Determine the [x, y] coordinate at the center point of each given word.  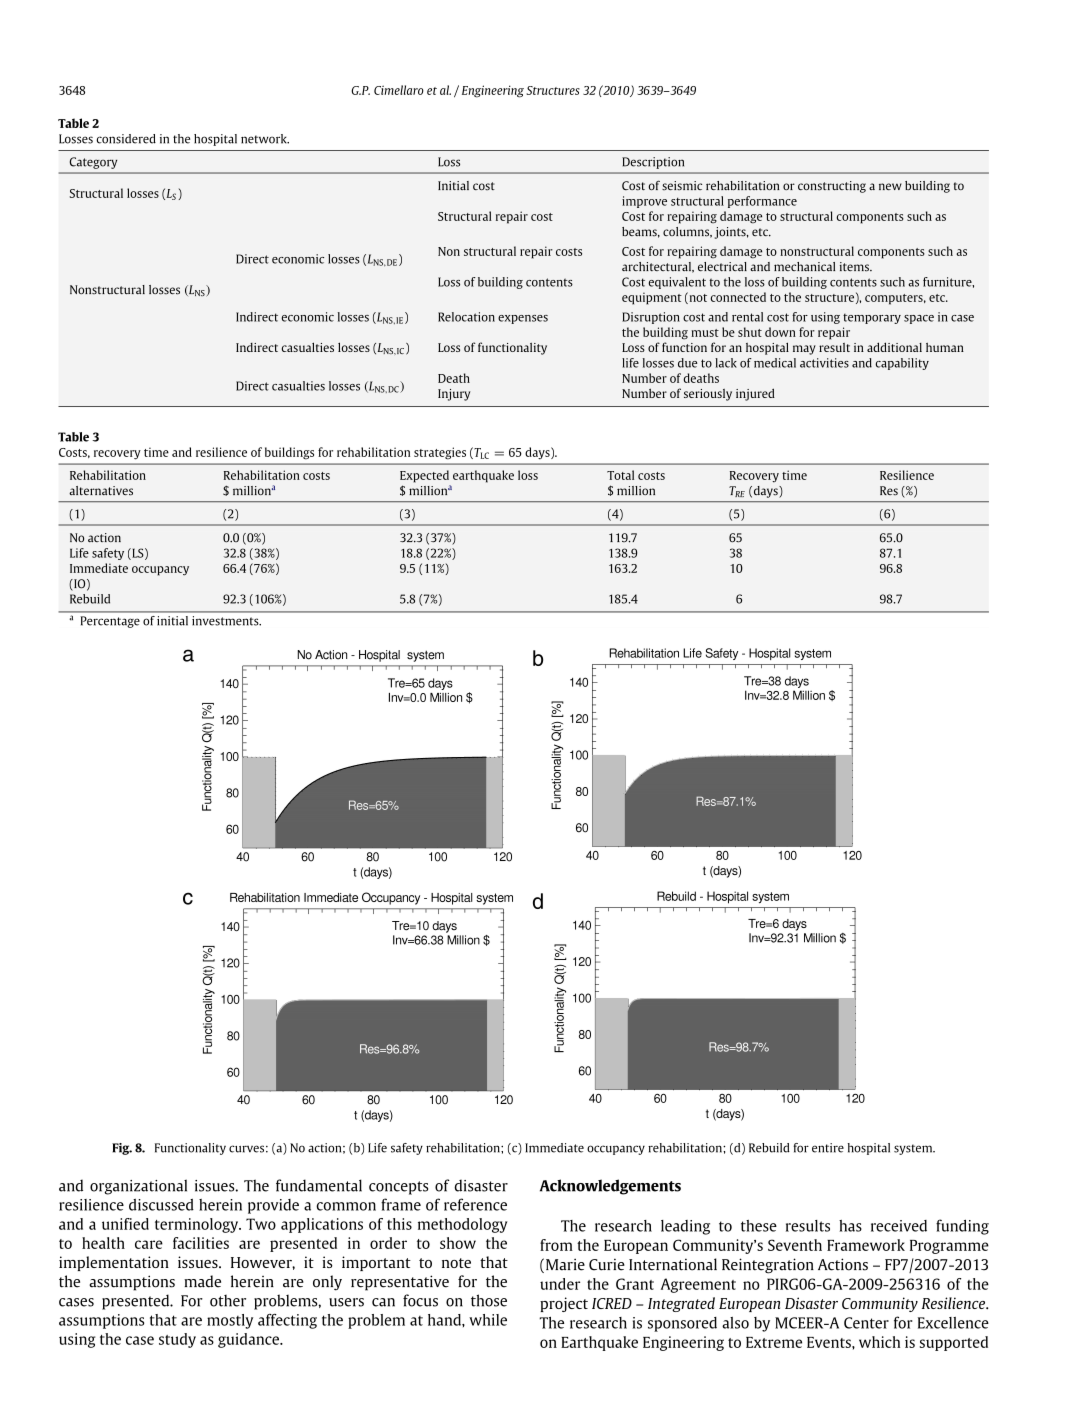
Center [866, 1323]
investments [226, 621]
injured [755, 394]
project [564, 1304]
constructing [832, 187]
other [228, 1301]
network [265, 139]
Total [620, 475]
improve [644, 202]
